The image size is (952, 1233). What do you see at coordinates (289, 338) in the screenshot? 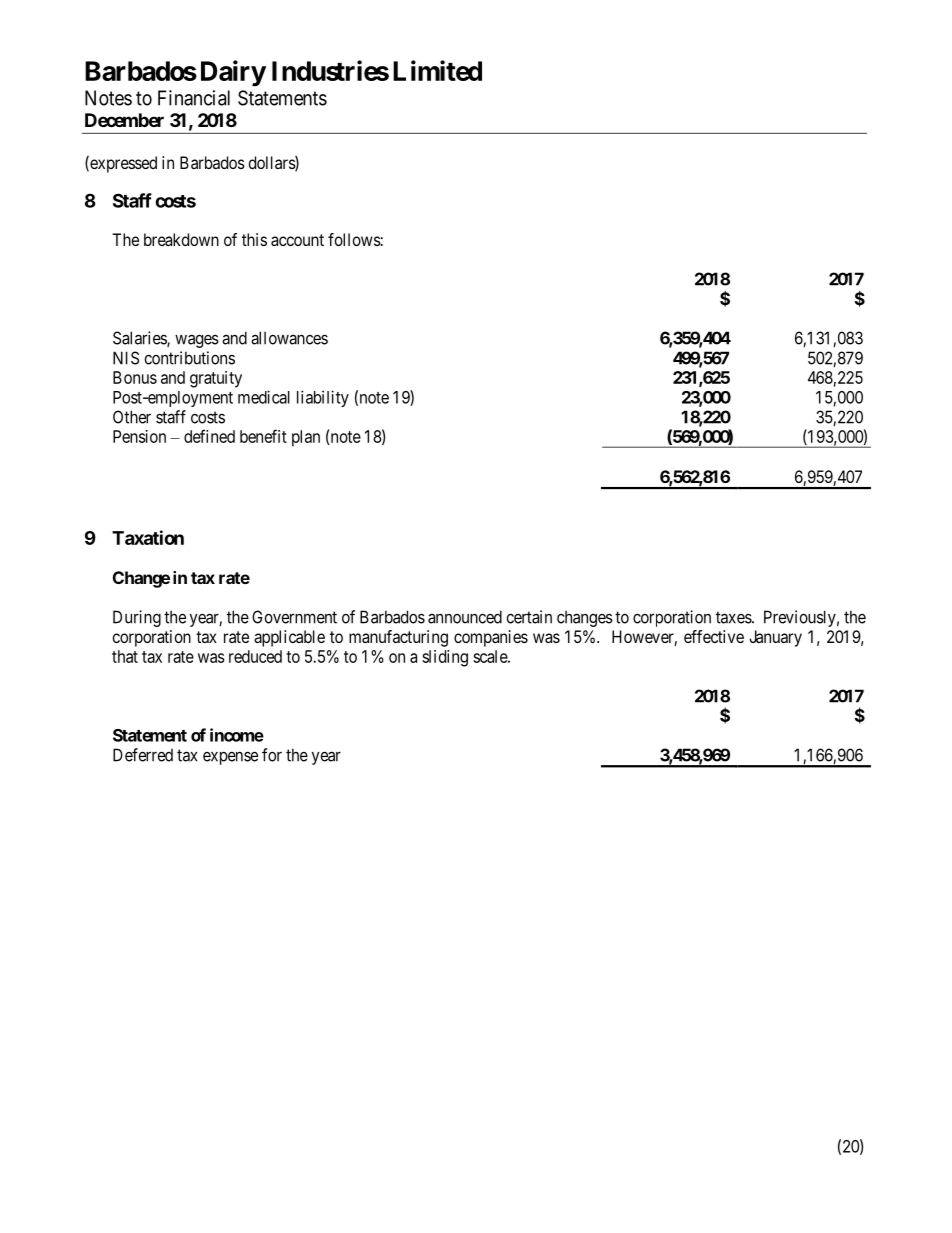
I see `allowances` at bounding box center [289, 338].
